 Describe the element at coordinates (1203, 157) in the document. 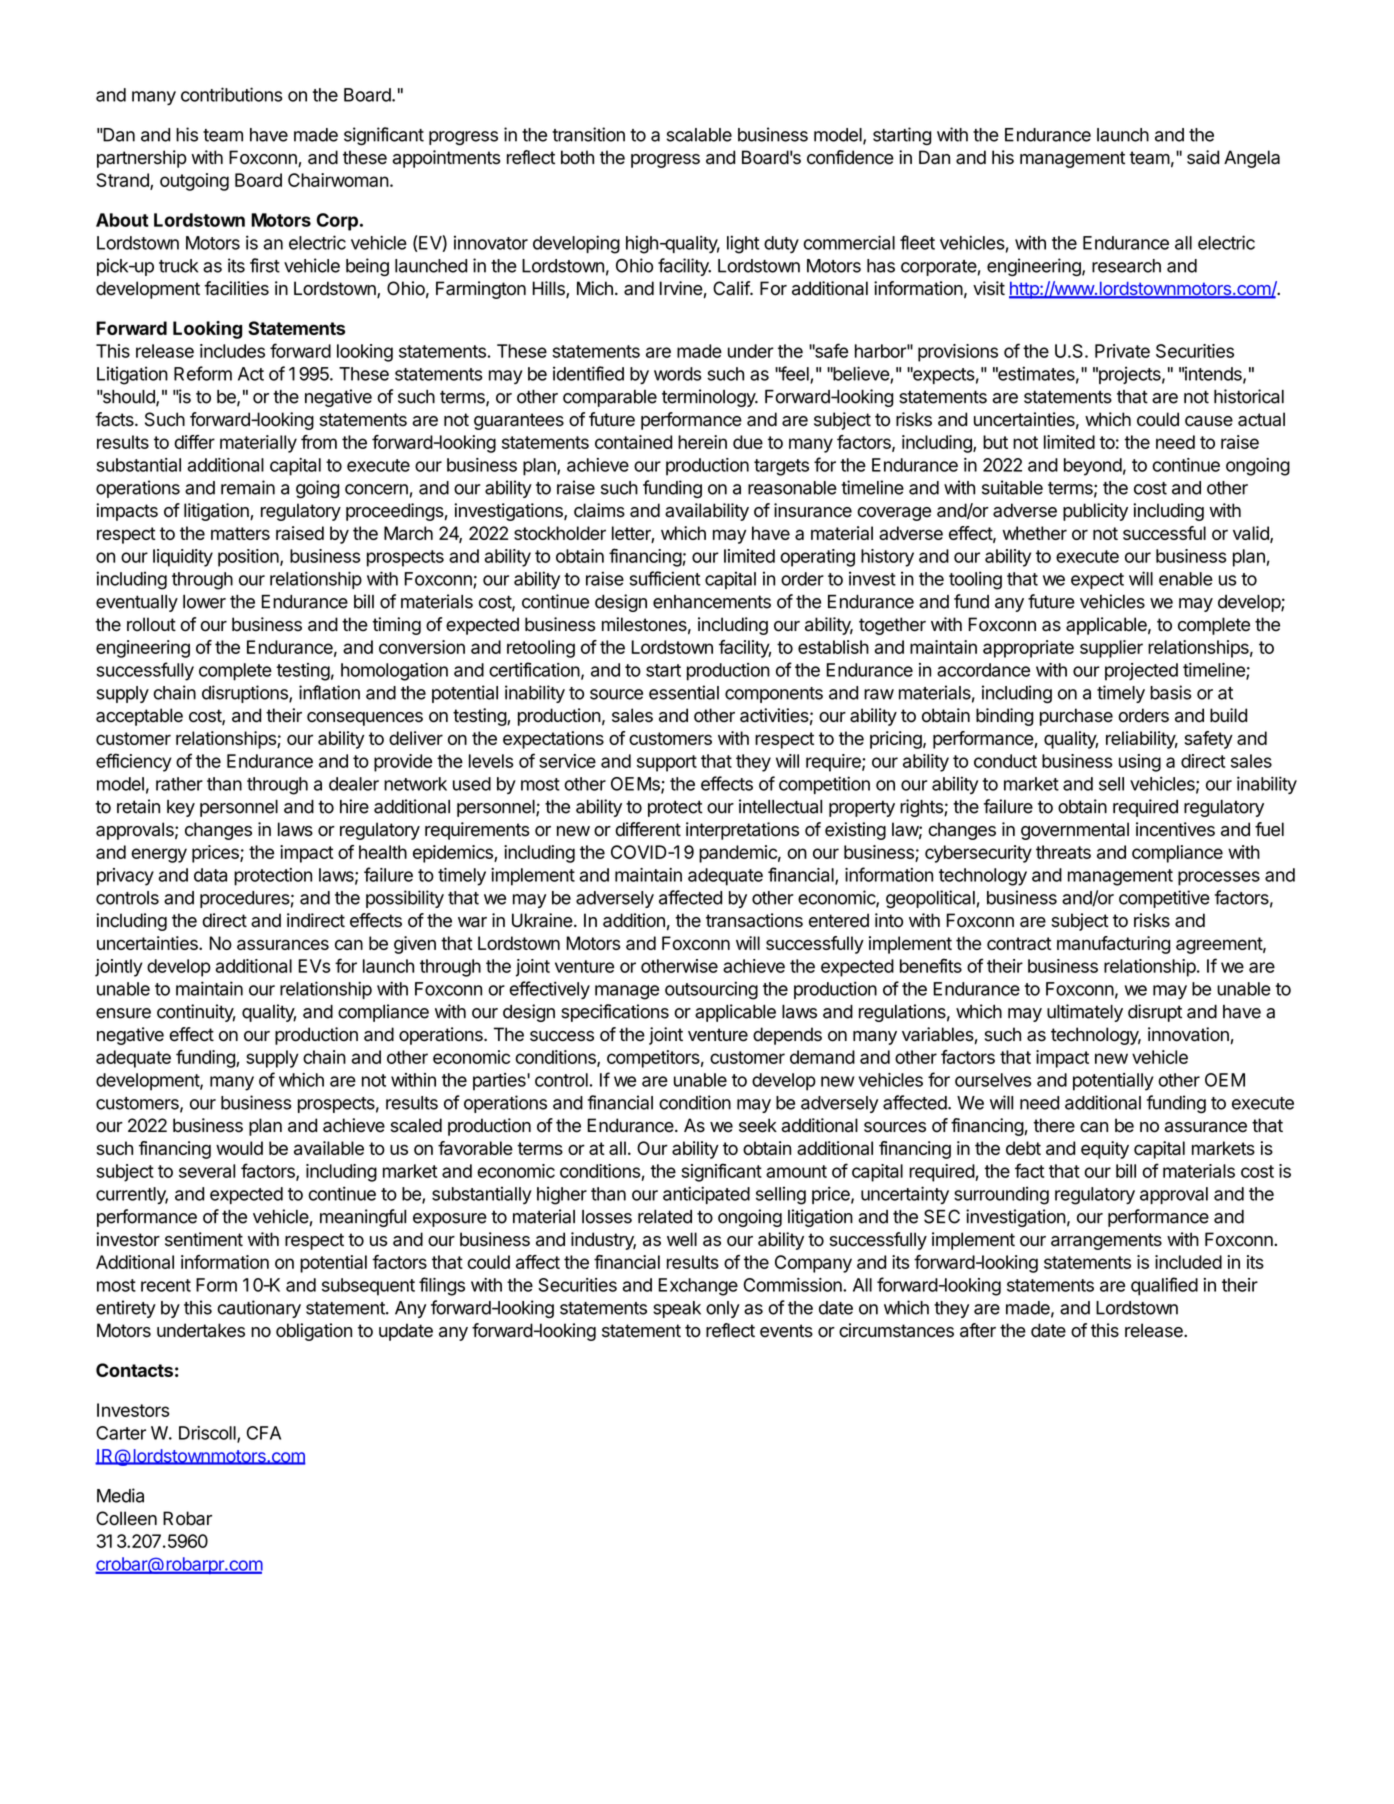

I see `said` at that location.
